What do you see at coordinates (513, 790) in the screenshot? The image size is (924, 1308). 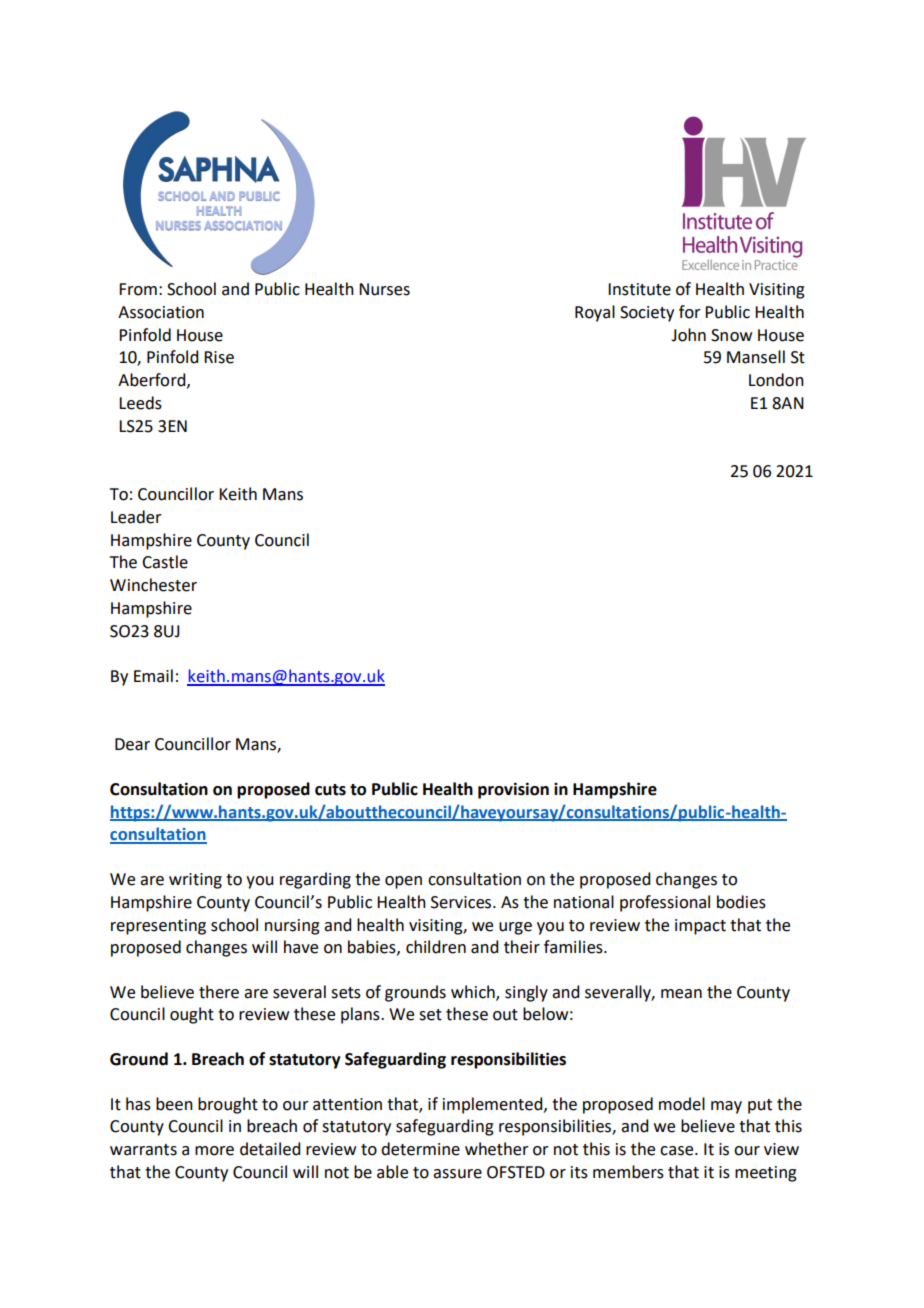 I see `provision` at bounding box center [513, 790].
